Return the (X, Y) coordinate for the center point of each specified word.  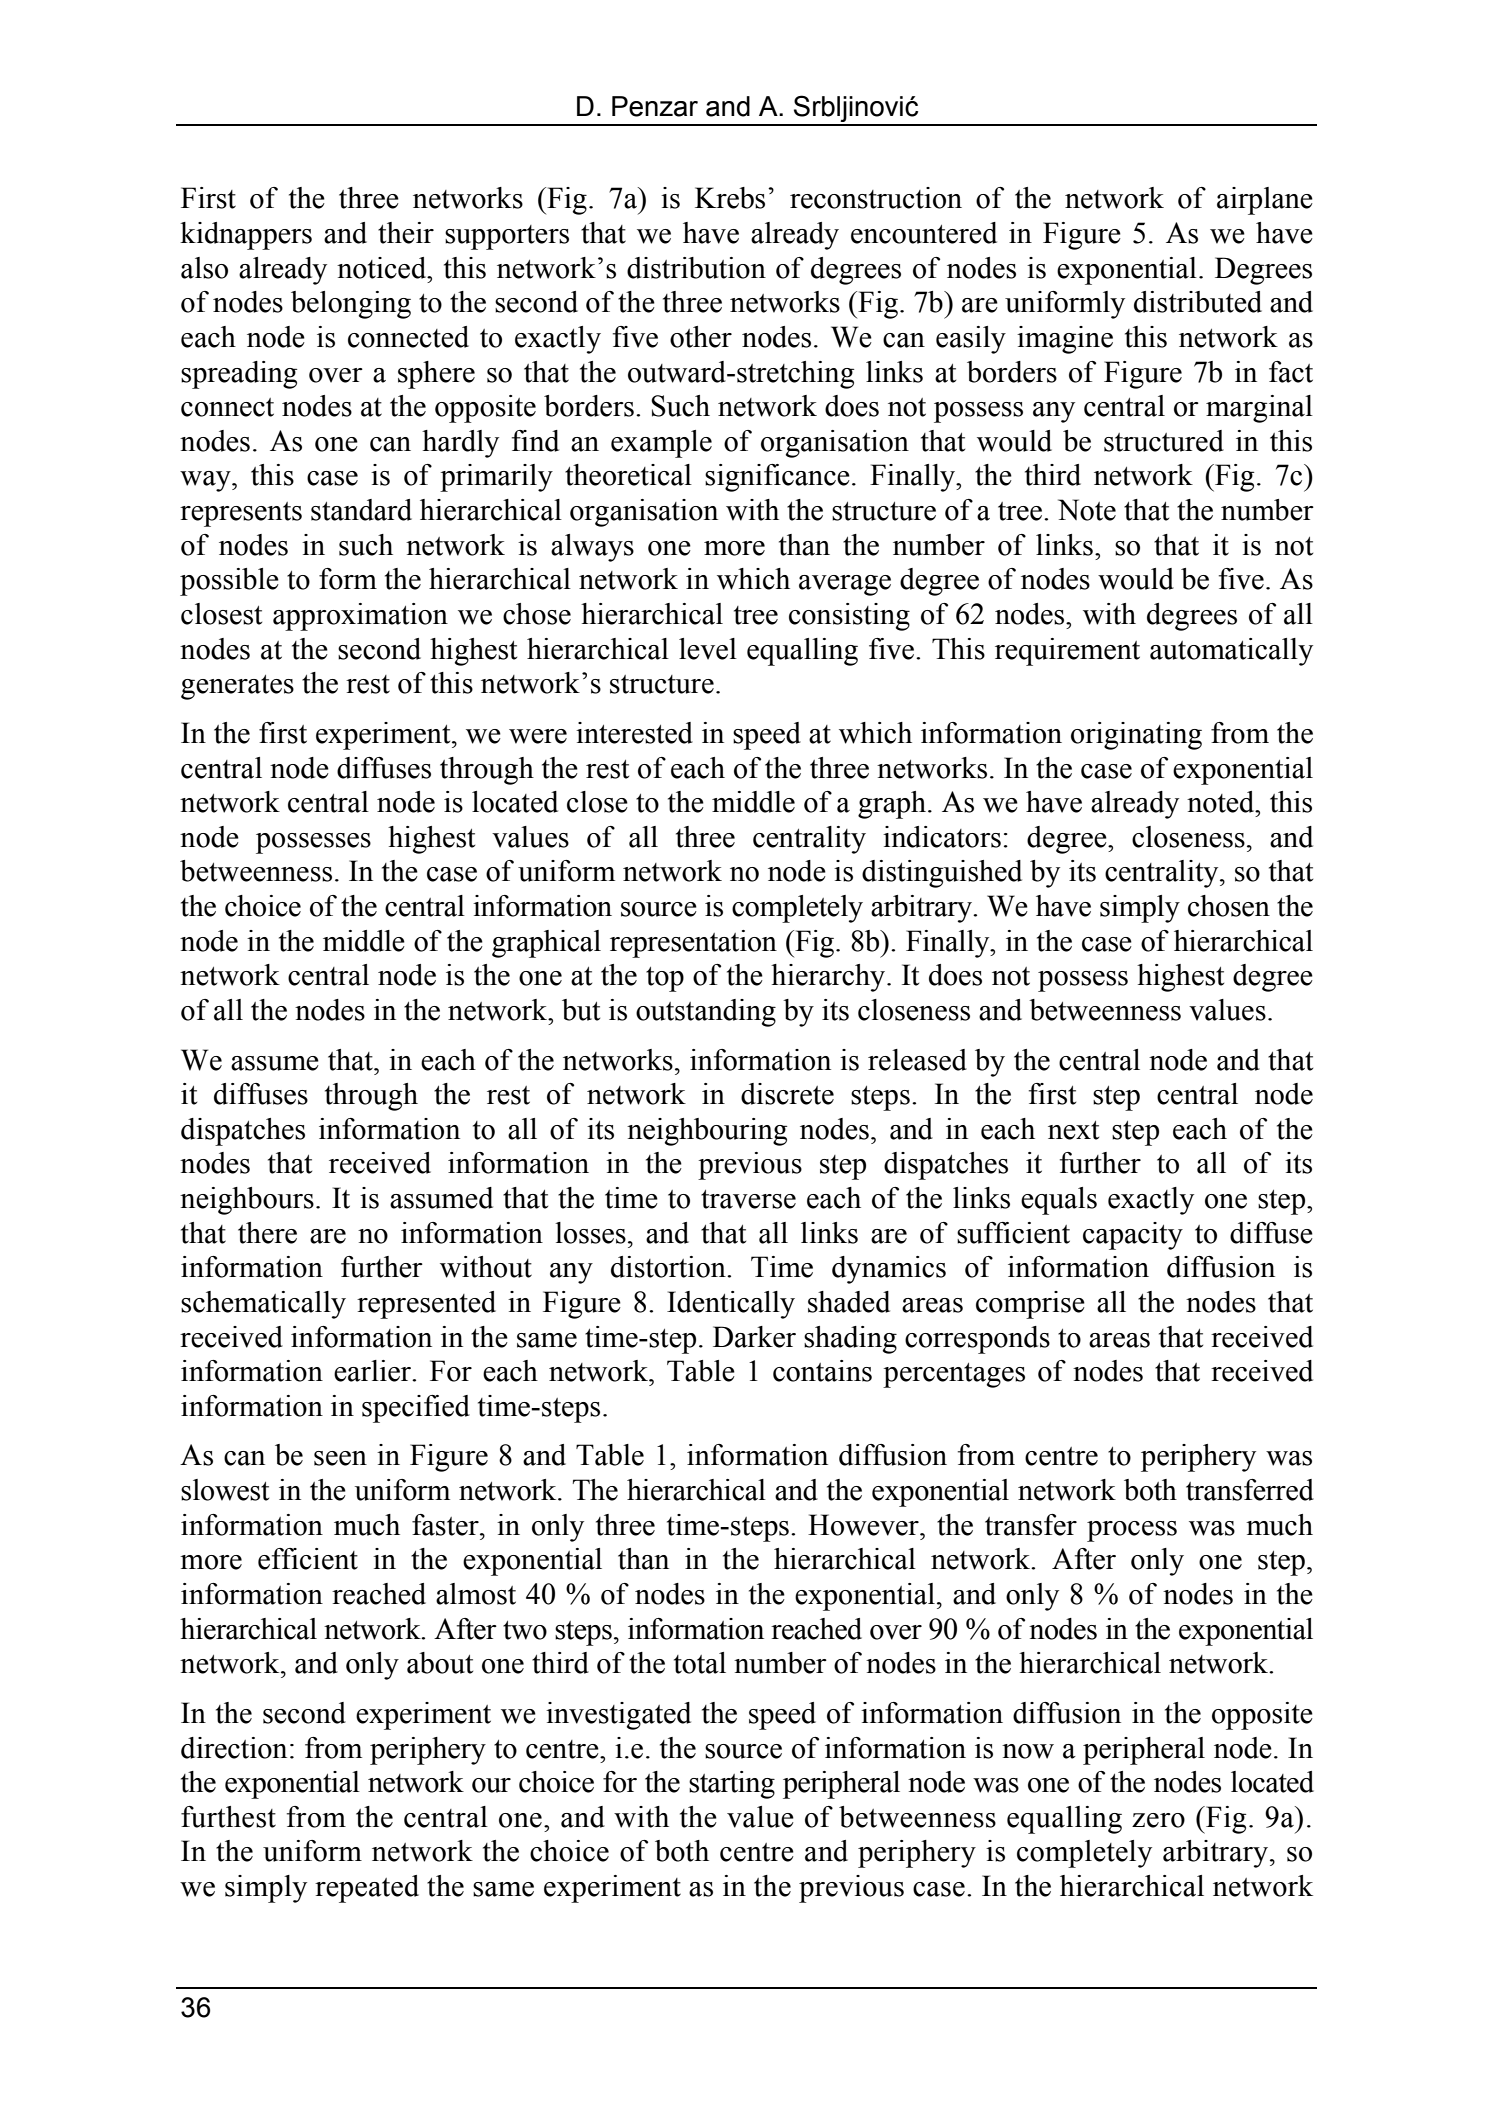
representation (693, 944)
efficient (308, 1559)
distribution (696, 268)
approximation (360, 617)
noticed (383, 268)
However (864, 1525)
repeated (367, 1889)
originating (1136, 736)
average (845, 585)
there (267, 1233)
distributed (1198, 302)
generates (237, 687)
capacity (1133, 1236)
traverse (748, 1199)
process (1132, 1531)
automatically (1231, 652)
